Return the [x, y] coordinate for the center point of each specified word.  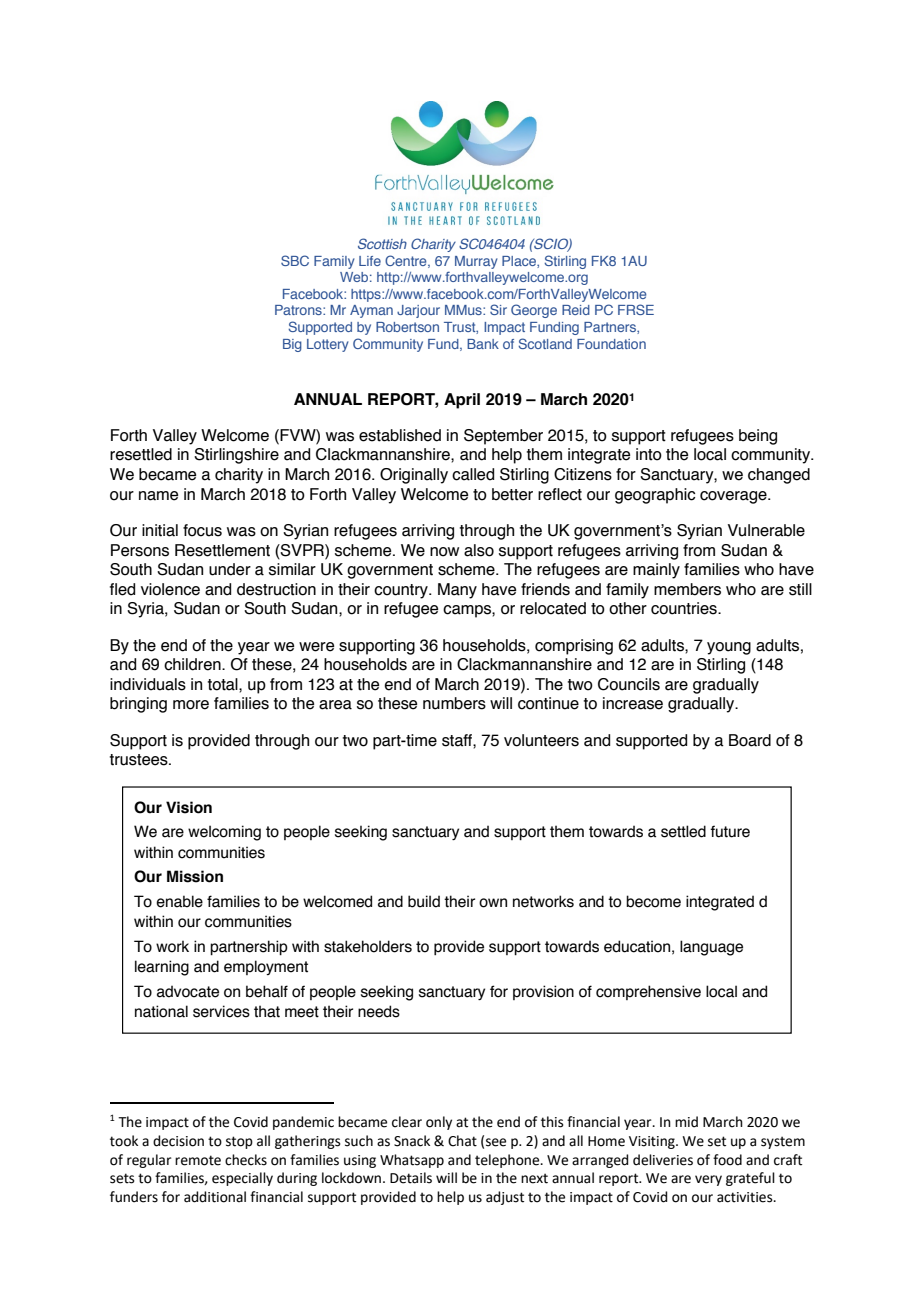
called [473, 474]
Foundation [611, 344]
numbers [454, 703]
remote [198, 1160]
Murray [476, 262]
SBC [295, 260]
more [191, 705]
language [711, 948]
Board [750, 740]
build [424, 901]
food [727, 1160]
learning [162, 968]
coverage [734, 497]
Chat [462, 1141]
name [158, 496]
